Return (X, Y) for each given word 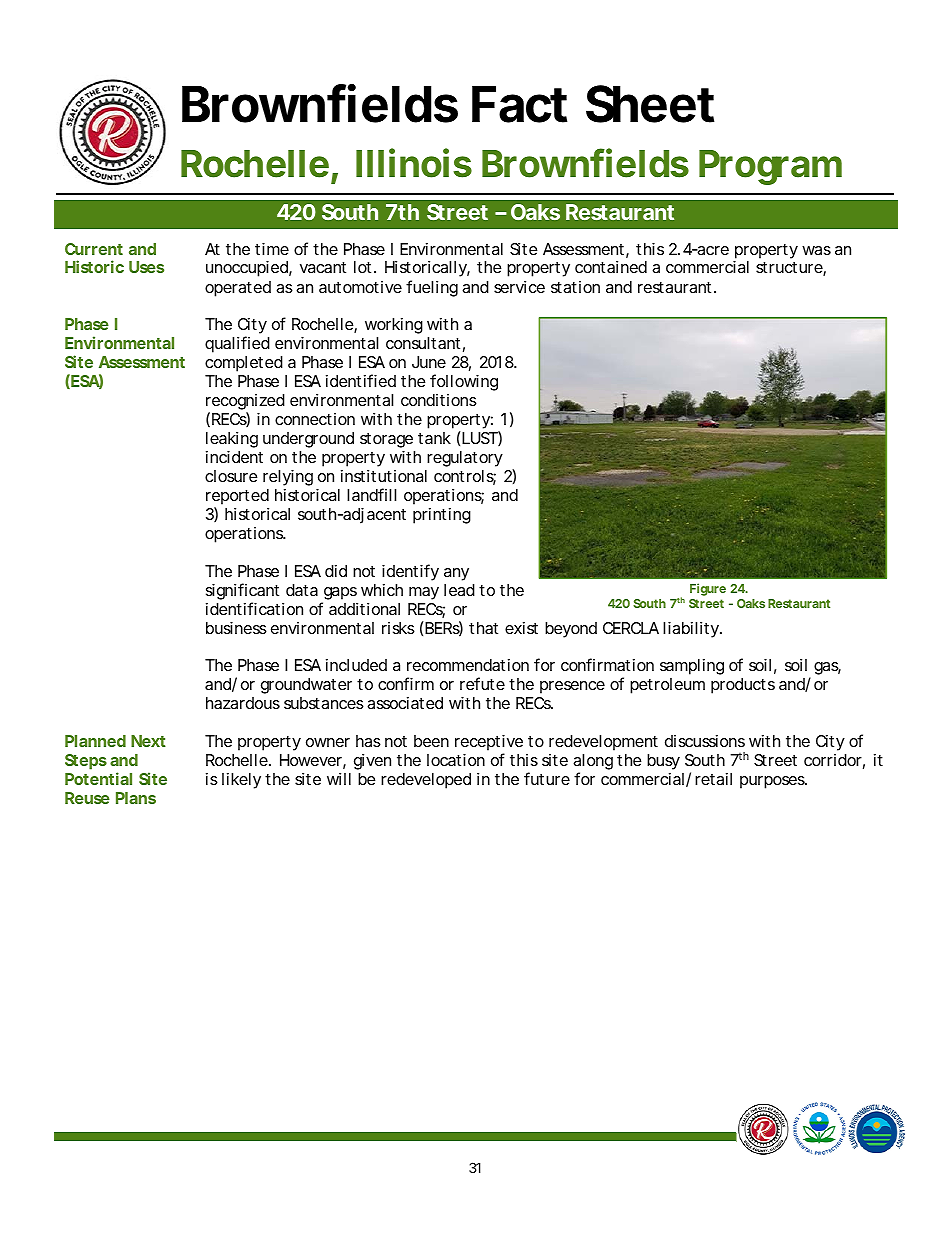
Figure (708, 589)
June (429, 362)
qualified (237, 344)
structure (790, 269)
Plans (136, 798)
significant (242, 591)
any (456, 574)
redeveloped (426, 781)
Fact (519, 104)
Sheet (650, 104)
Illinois (414, 163)
